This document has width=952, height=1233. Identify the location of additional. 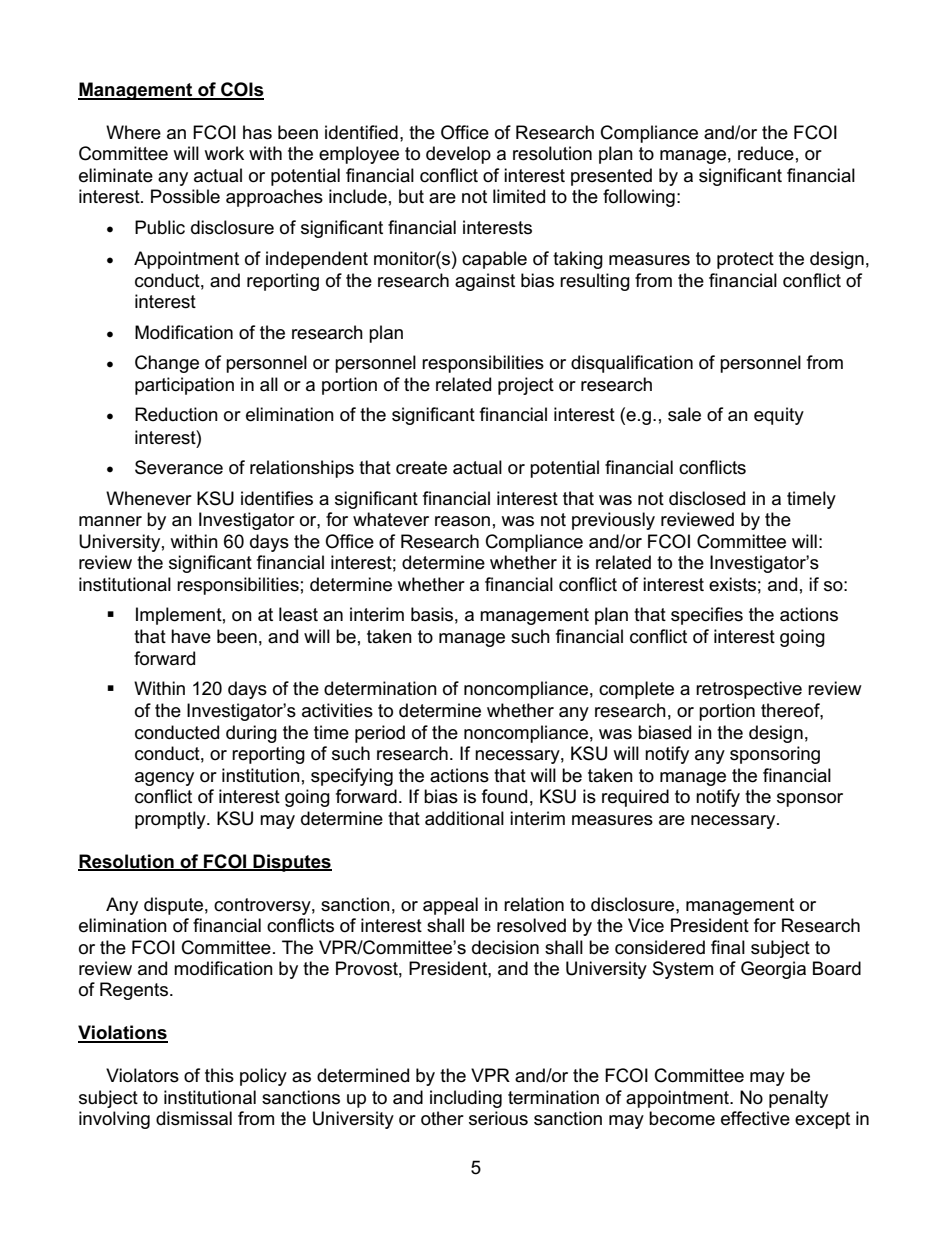
(464, 818).
